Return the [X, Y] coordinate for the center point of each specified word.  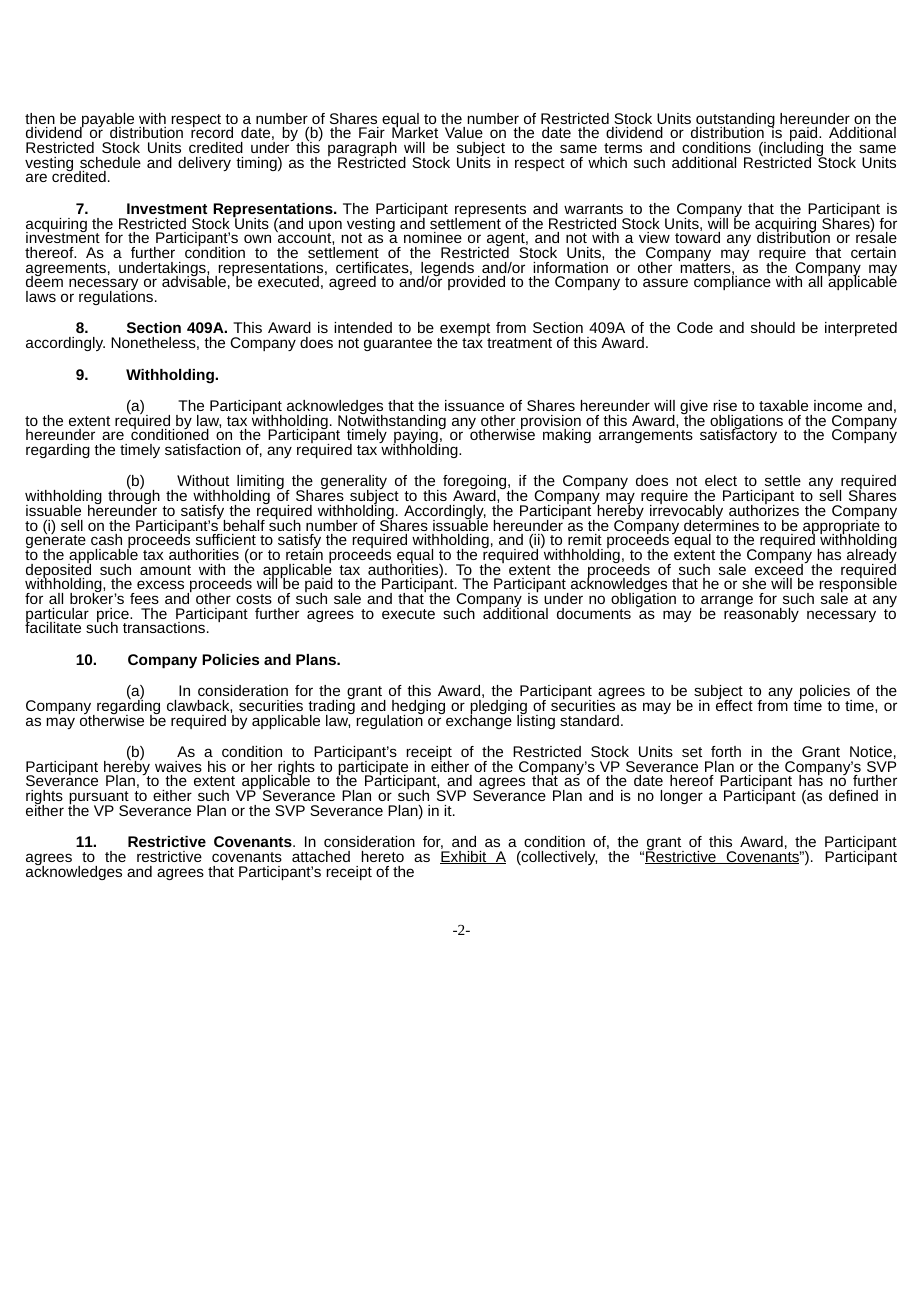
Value [464, 132]
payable [107, 121]
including [794, 149]
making [567, 436]
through [134, 497]
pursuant [99, 799]
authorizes [764, 509]
